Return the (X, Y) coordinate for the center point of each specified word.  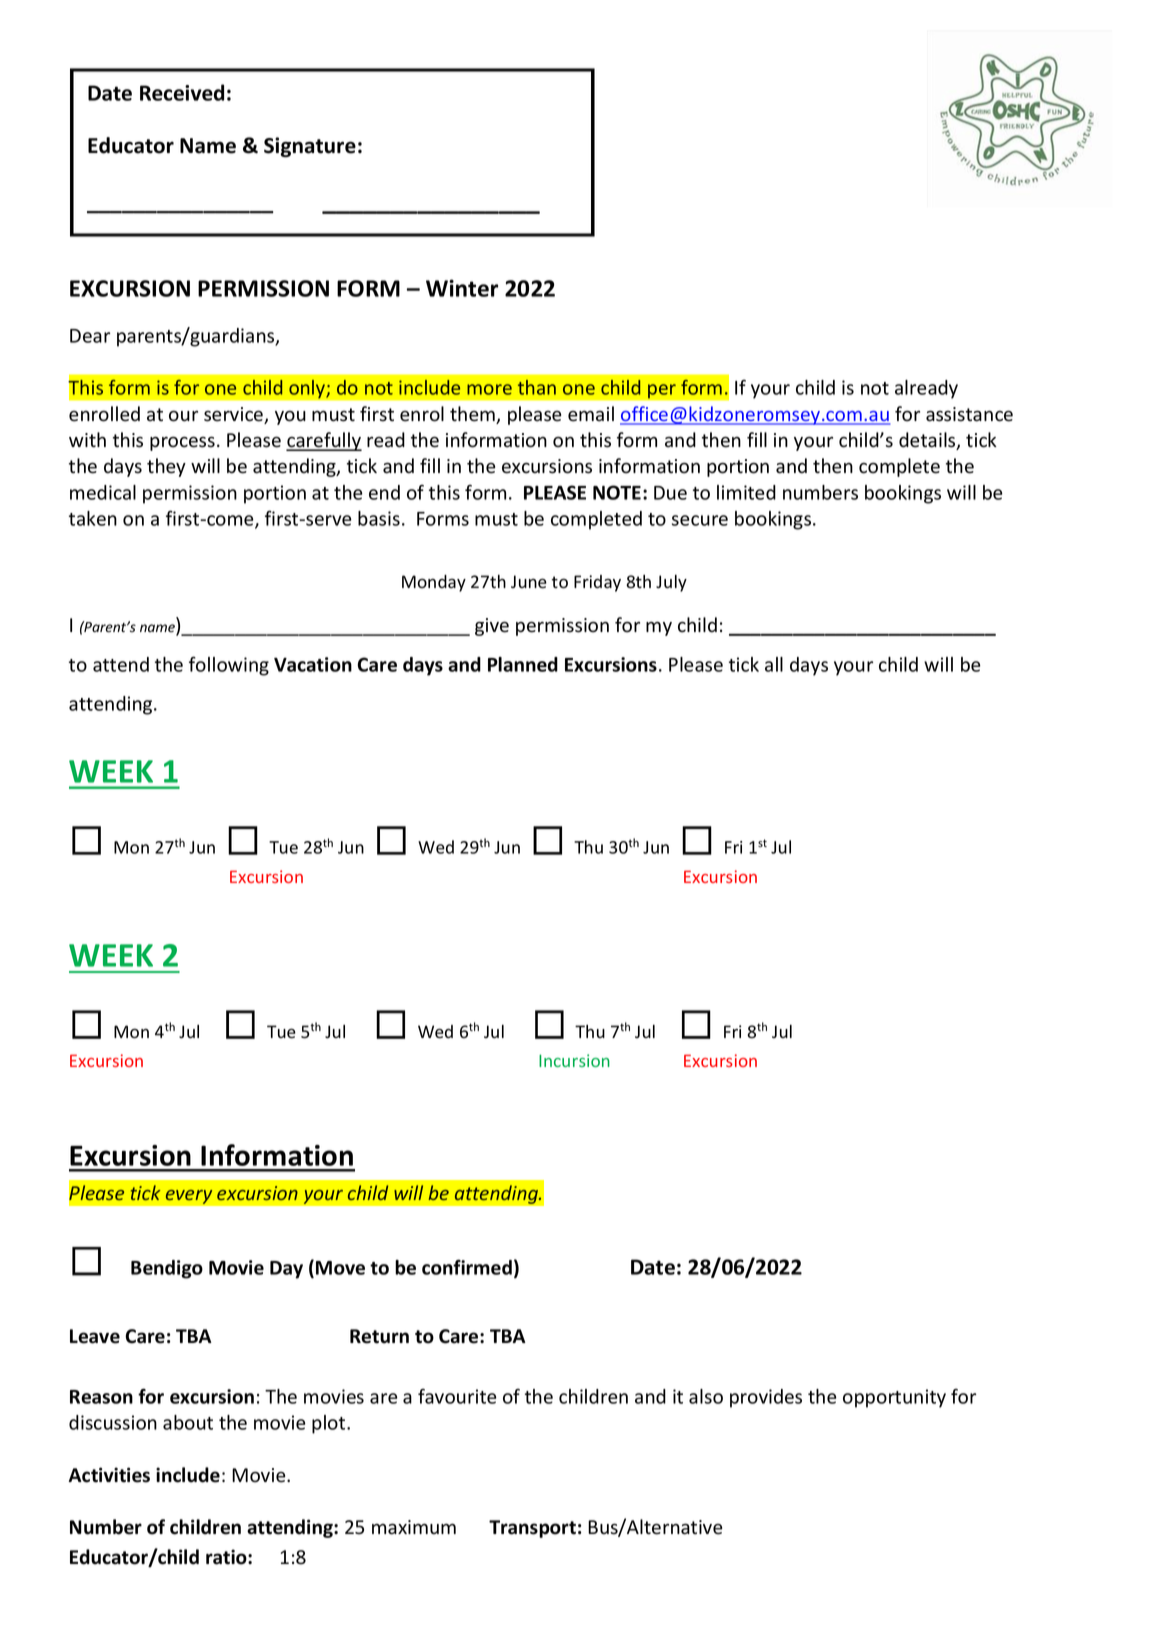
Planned (523, 664)
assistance (969, 414)
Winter (462, 288)
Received (182, 92)
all (774, 664)
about (188, 1422)
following (229, 666)
